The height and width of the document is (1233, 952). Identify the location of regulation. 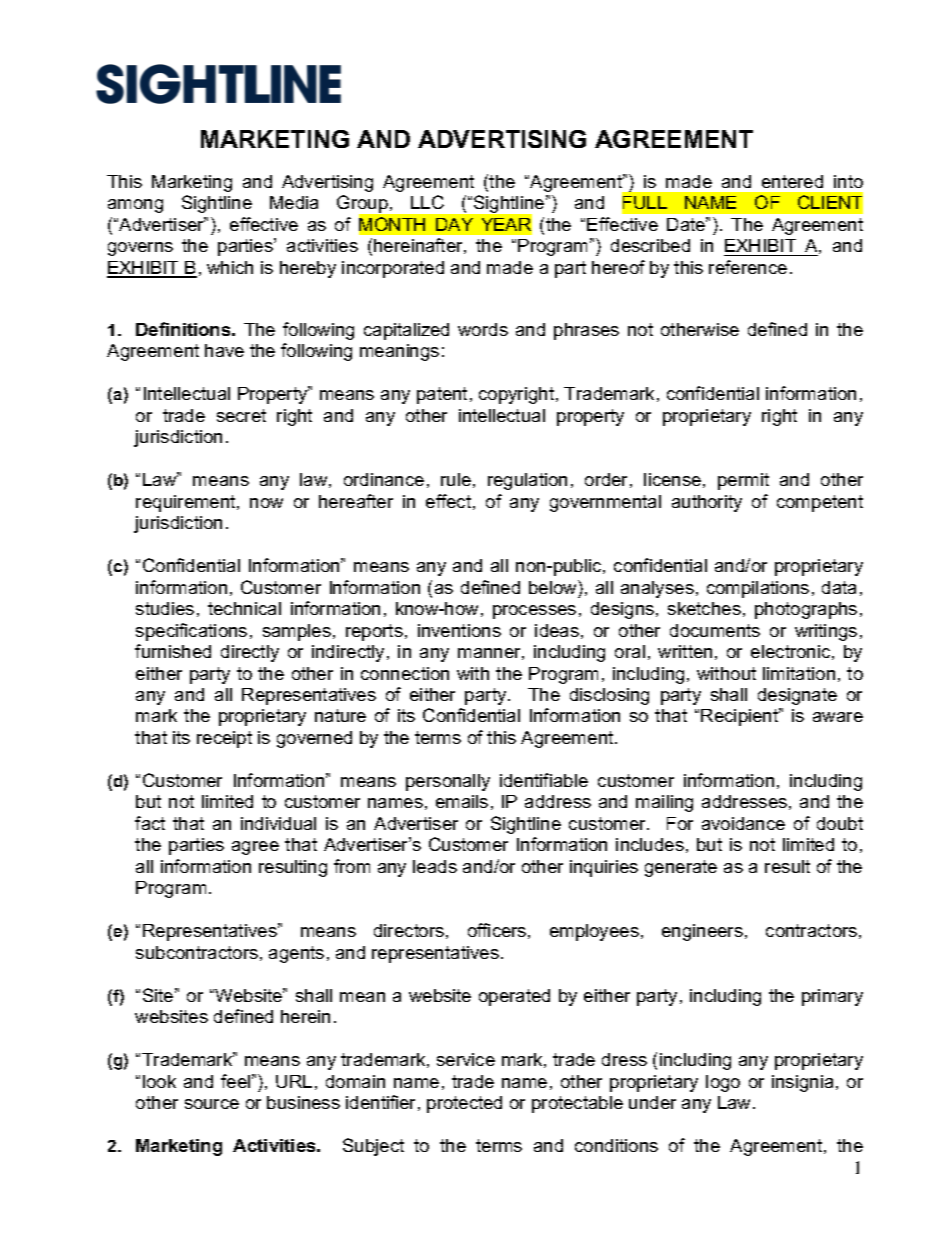
(527, 481).
